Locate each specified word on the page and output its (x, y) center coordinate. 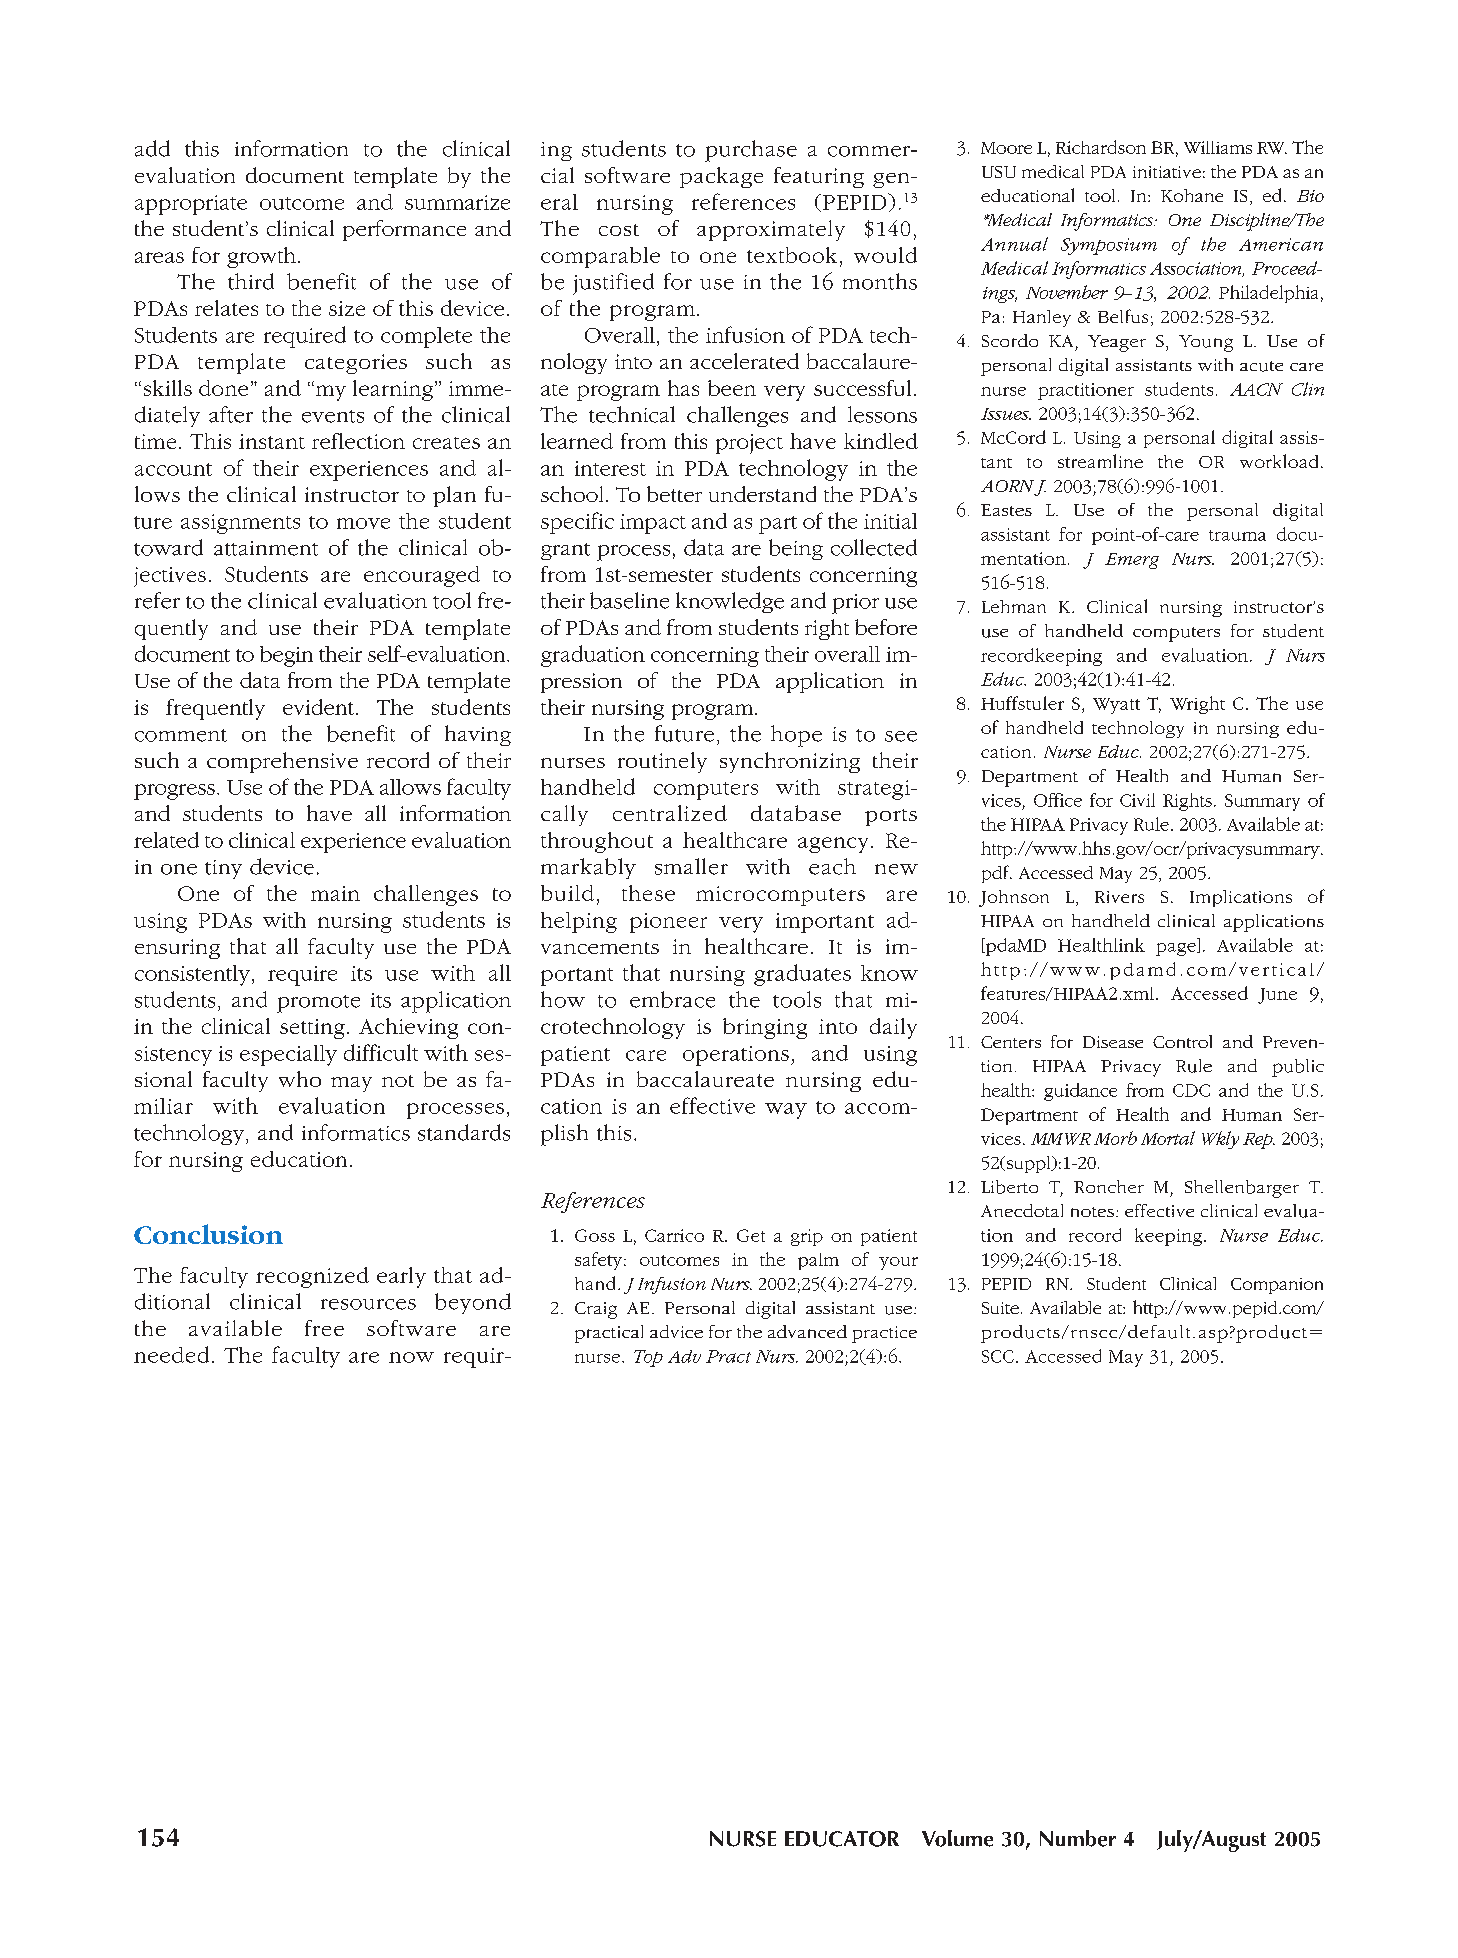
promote (318, 1004)
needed (171, 1354)
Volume (957, 1838)
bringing (765, 1028)
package (721, 177)
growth (261, 257)
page (1177, 949)
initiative (1167, 172)
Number (1078, 1838)
